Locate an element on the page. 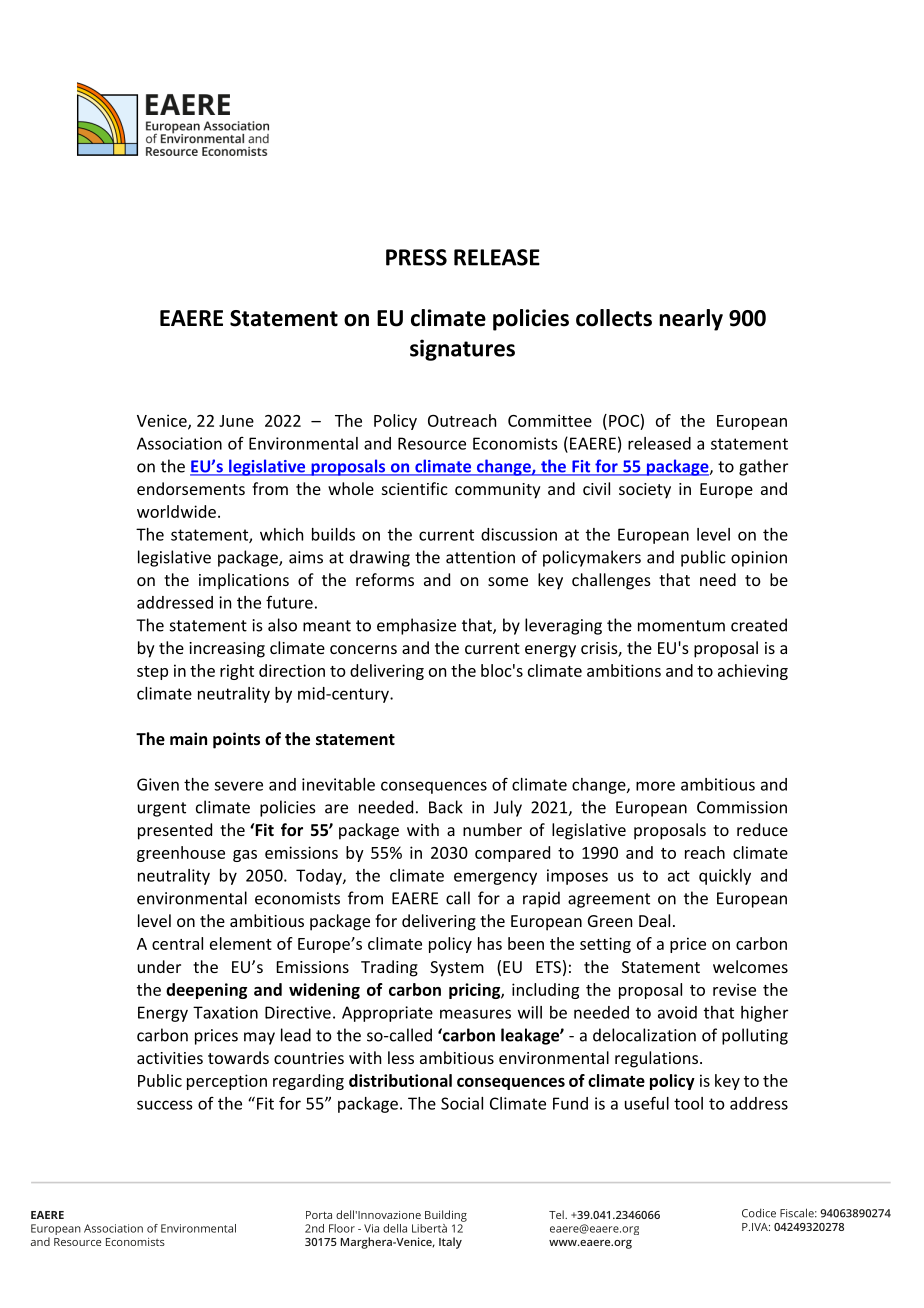 The height and width of the image is (1308, 924). PRESS is located at coordinates (416, 257).
